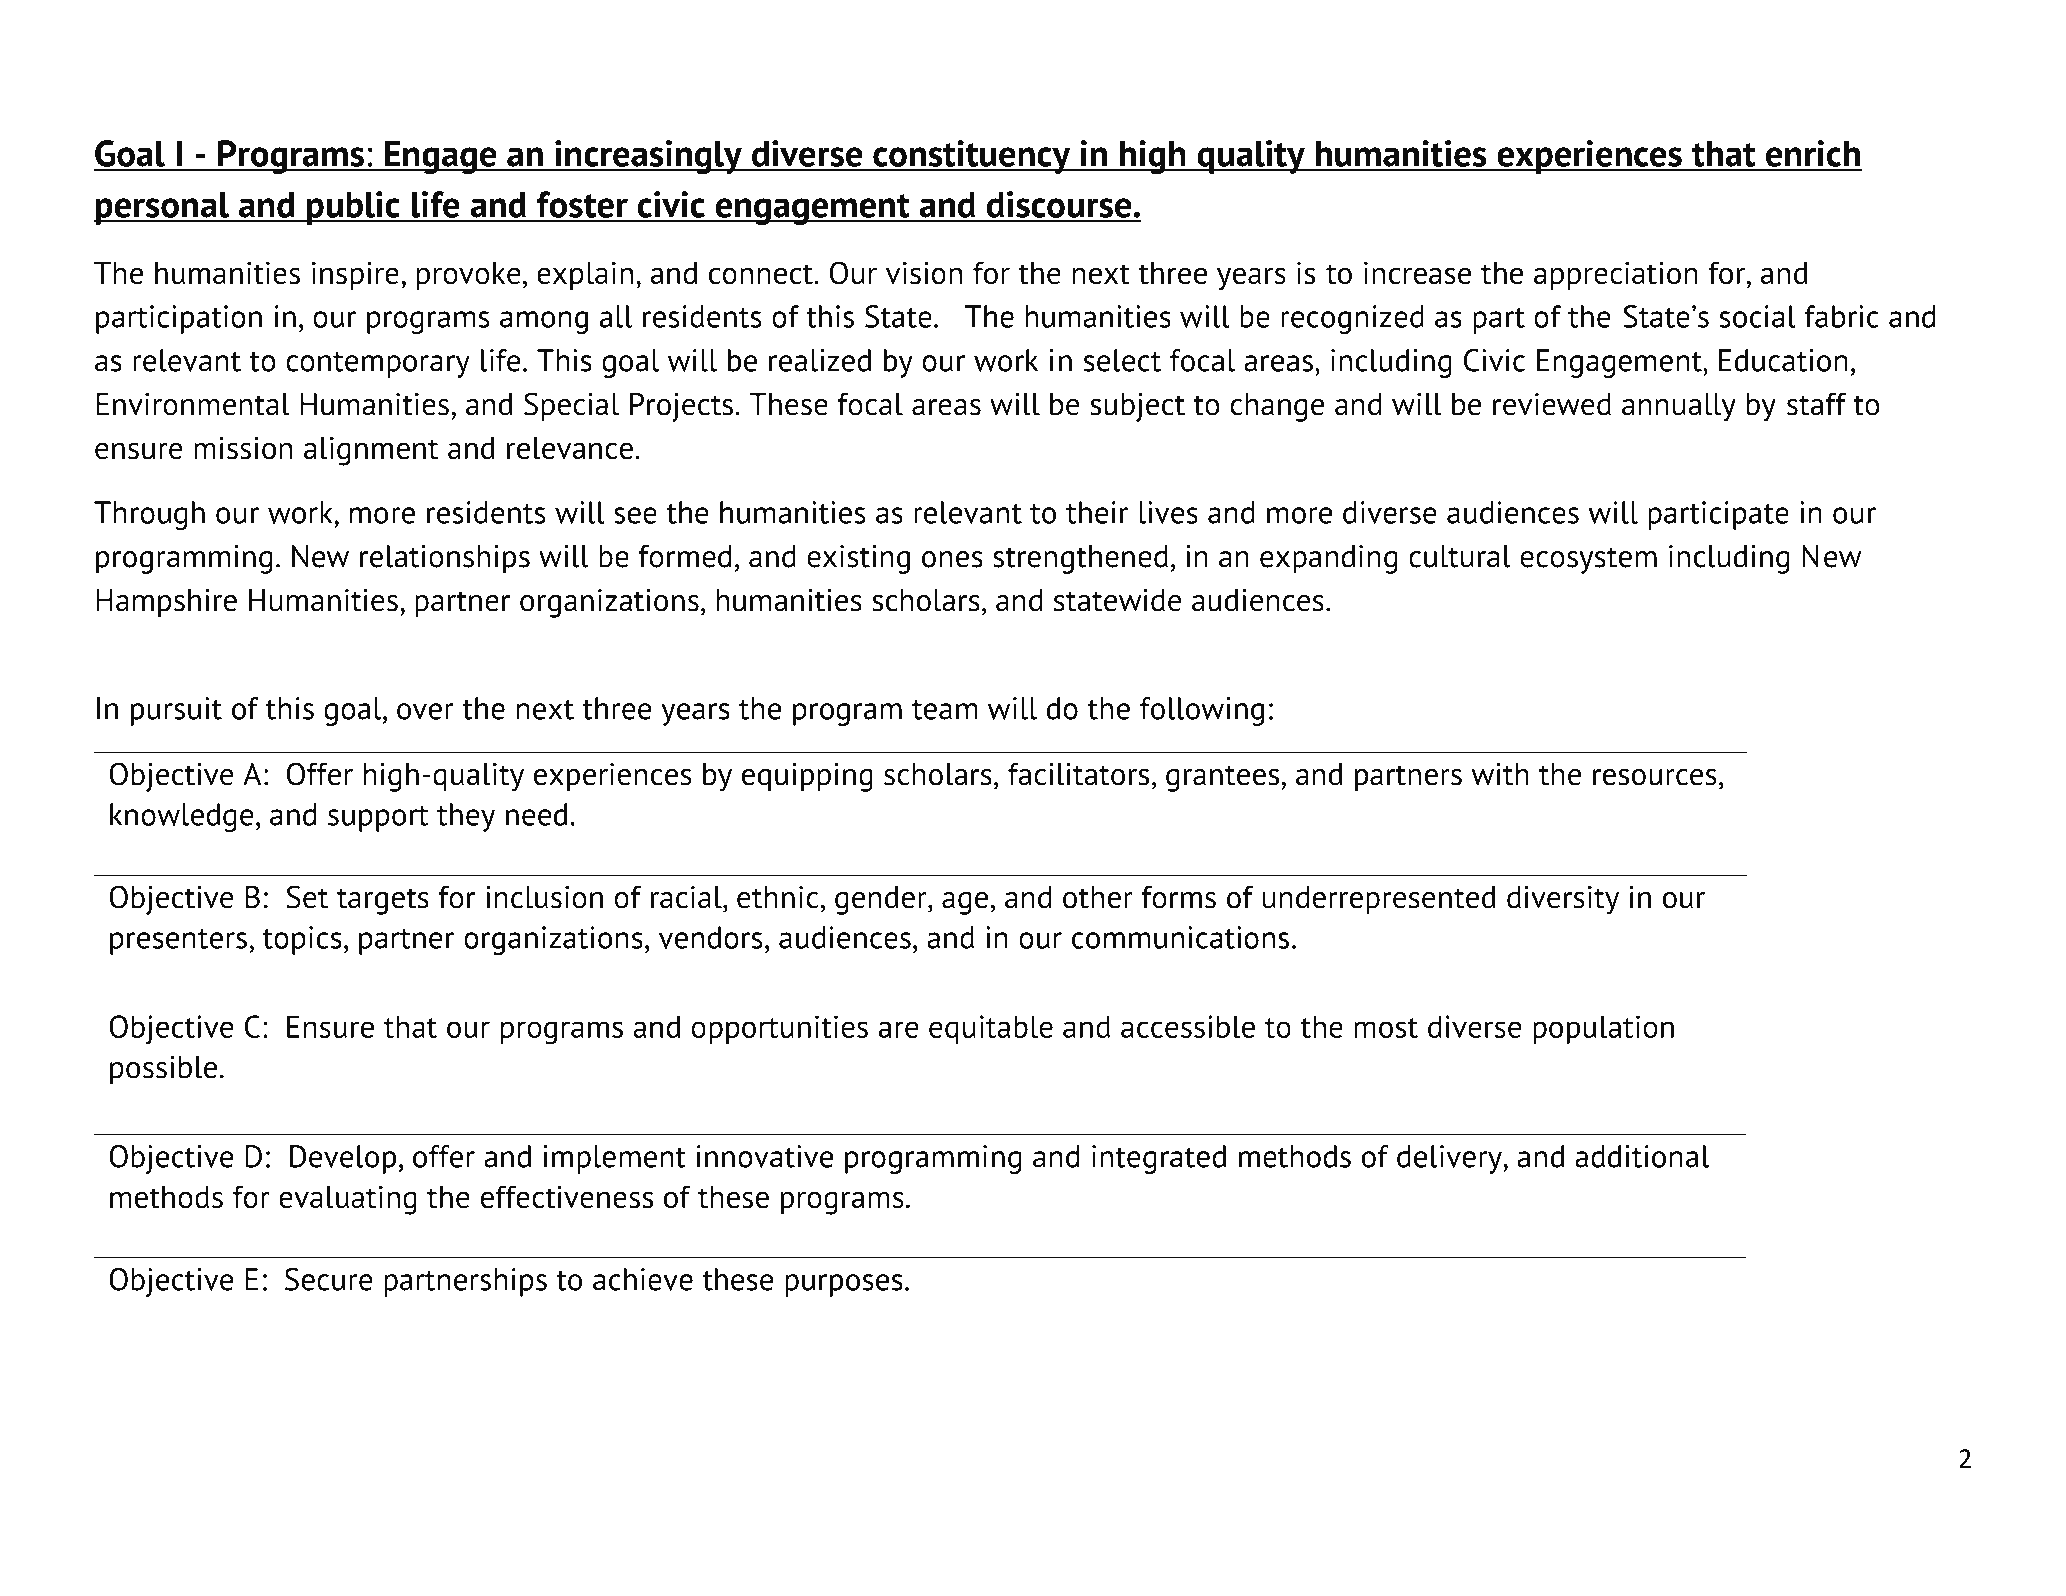  I want to click on resources, so click(1655, 777).
